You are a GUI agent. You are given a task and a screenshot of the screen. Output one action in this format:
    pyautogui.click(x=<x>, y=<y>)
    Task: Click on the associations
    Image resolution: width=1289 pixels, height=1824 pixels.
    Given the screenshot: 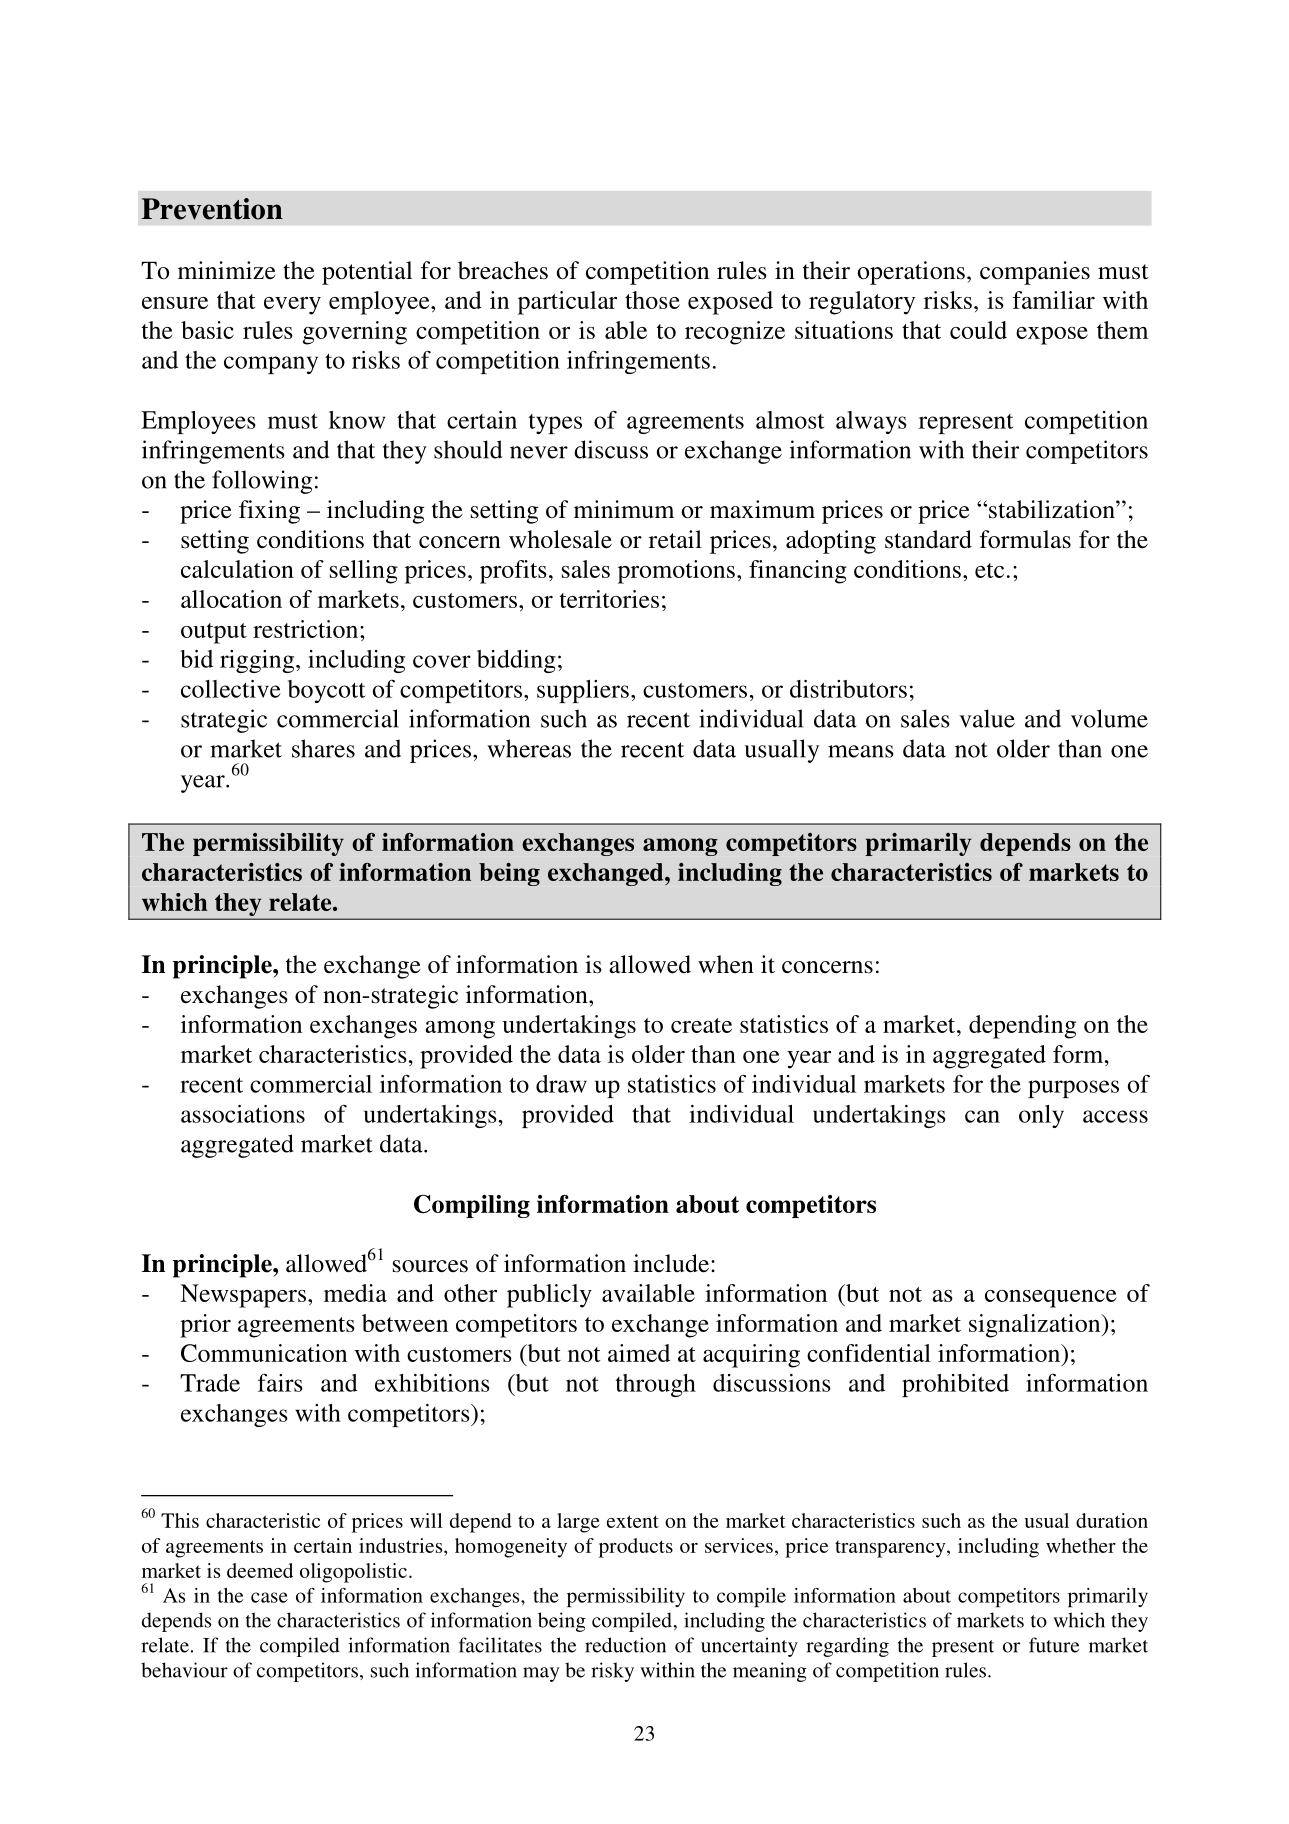 What is the action you would take?
    pyautogui.click(x=243, y=1114)
